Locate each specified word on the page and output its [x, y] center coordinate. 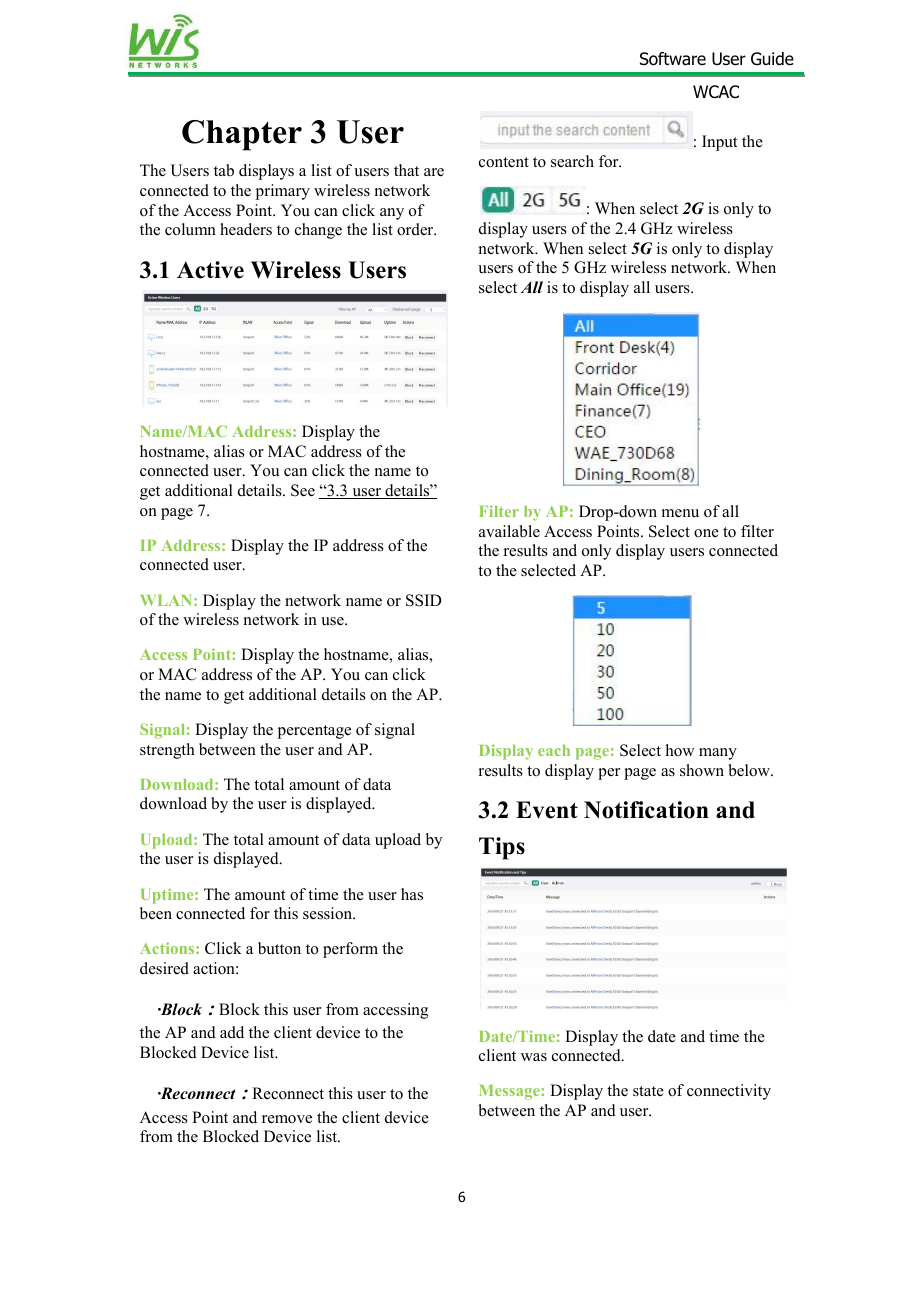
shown [702, 770]
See [303, 490]
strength [167, 751]
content [504, 162]
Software [673, 59]
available [509, 531]
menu [680, 513]
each [554, 750]
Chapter [242, 135]
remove [287, 1119]
